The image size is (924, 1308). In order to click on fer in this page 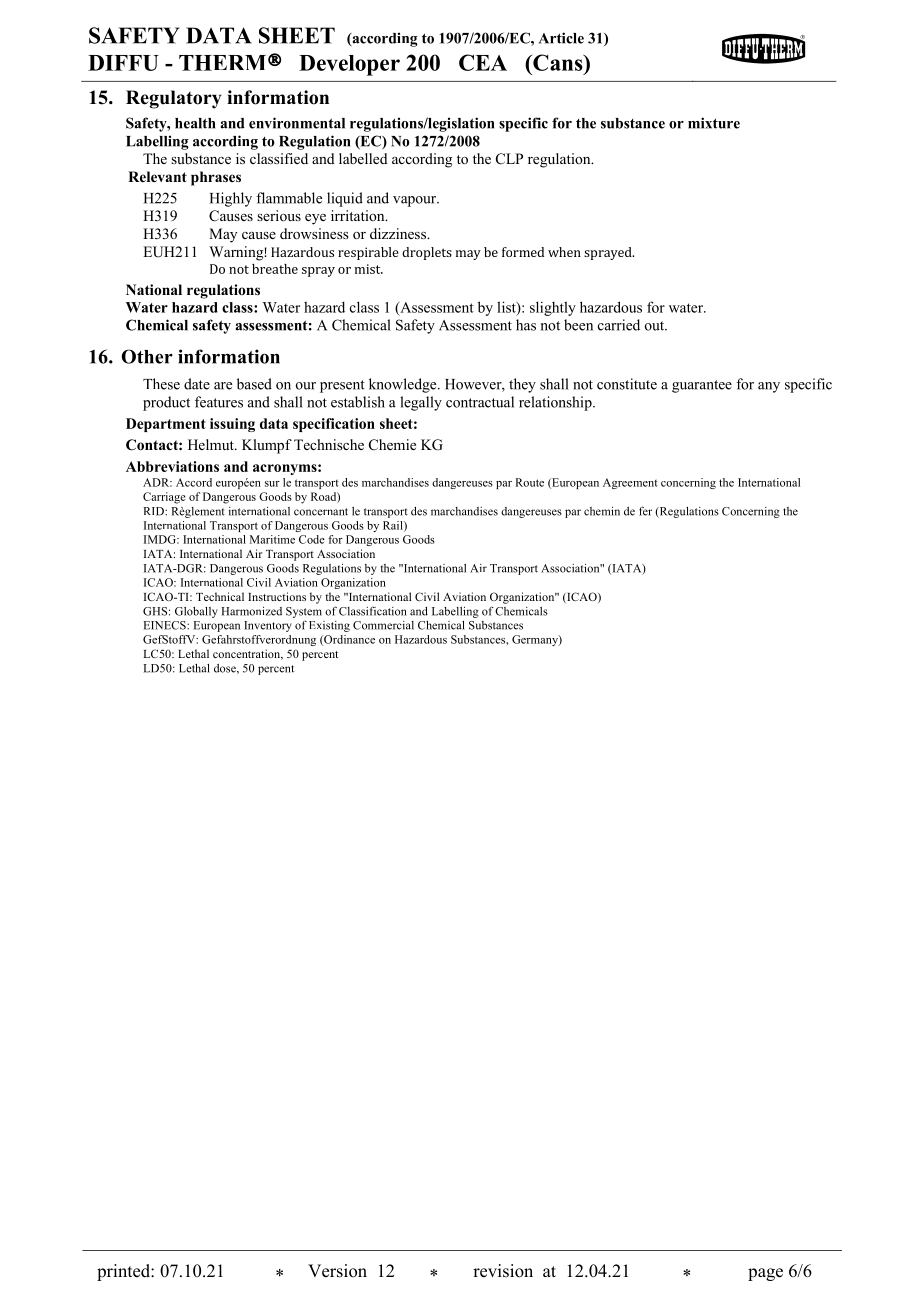, I will do `click(645, 511)`.
